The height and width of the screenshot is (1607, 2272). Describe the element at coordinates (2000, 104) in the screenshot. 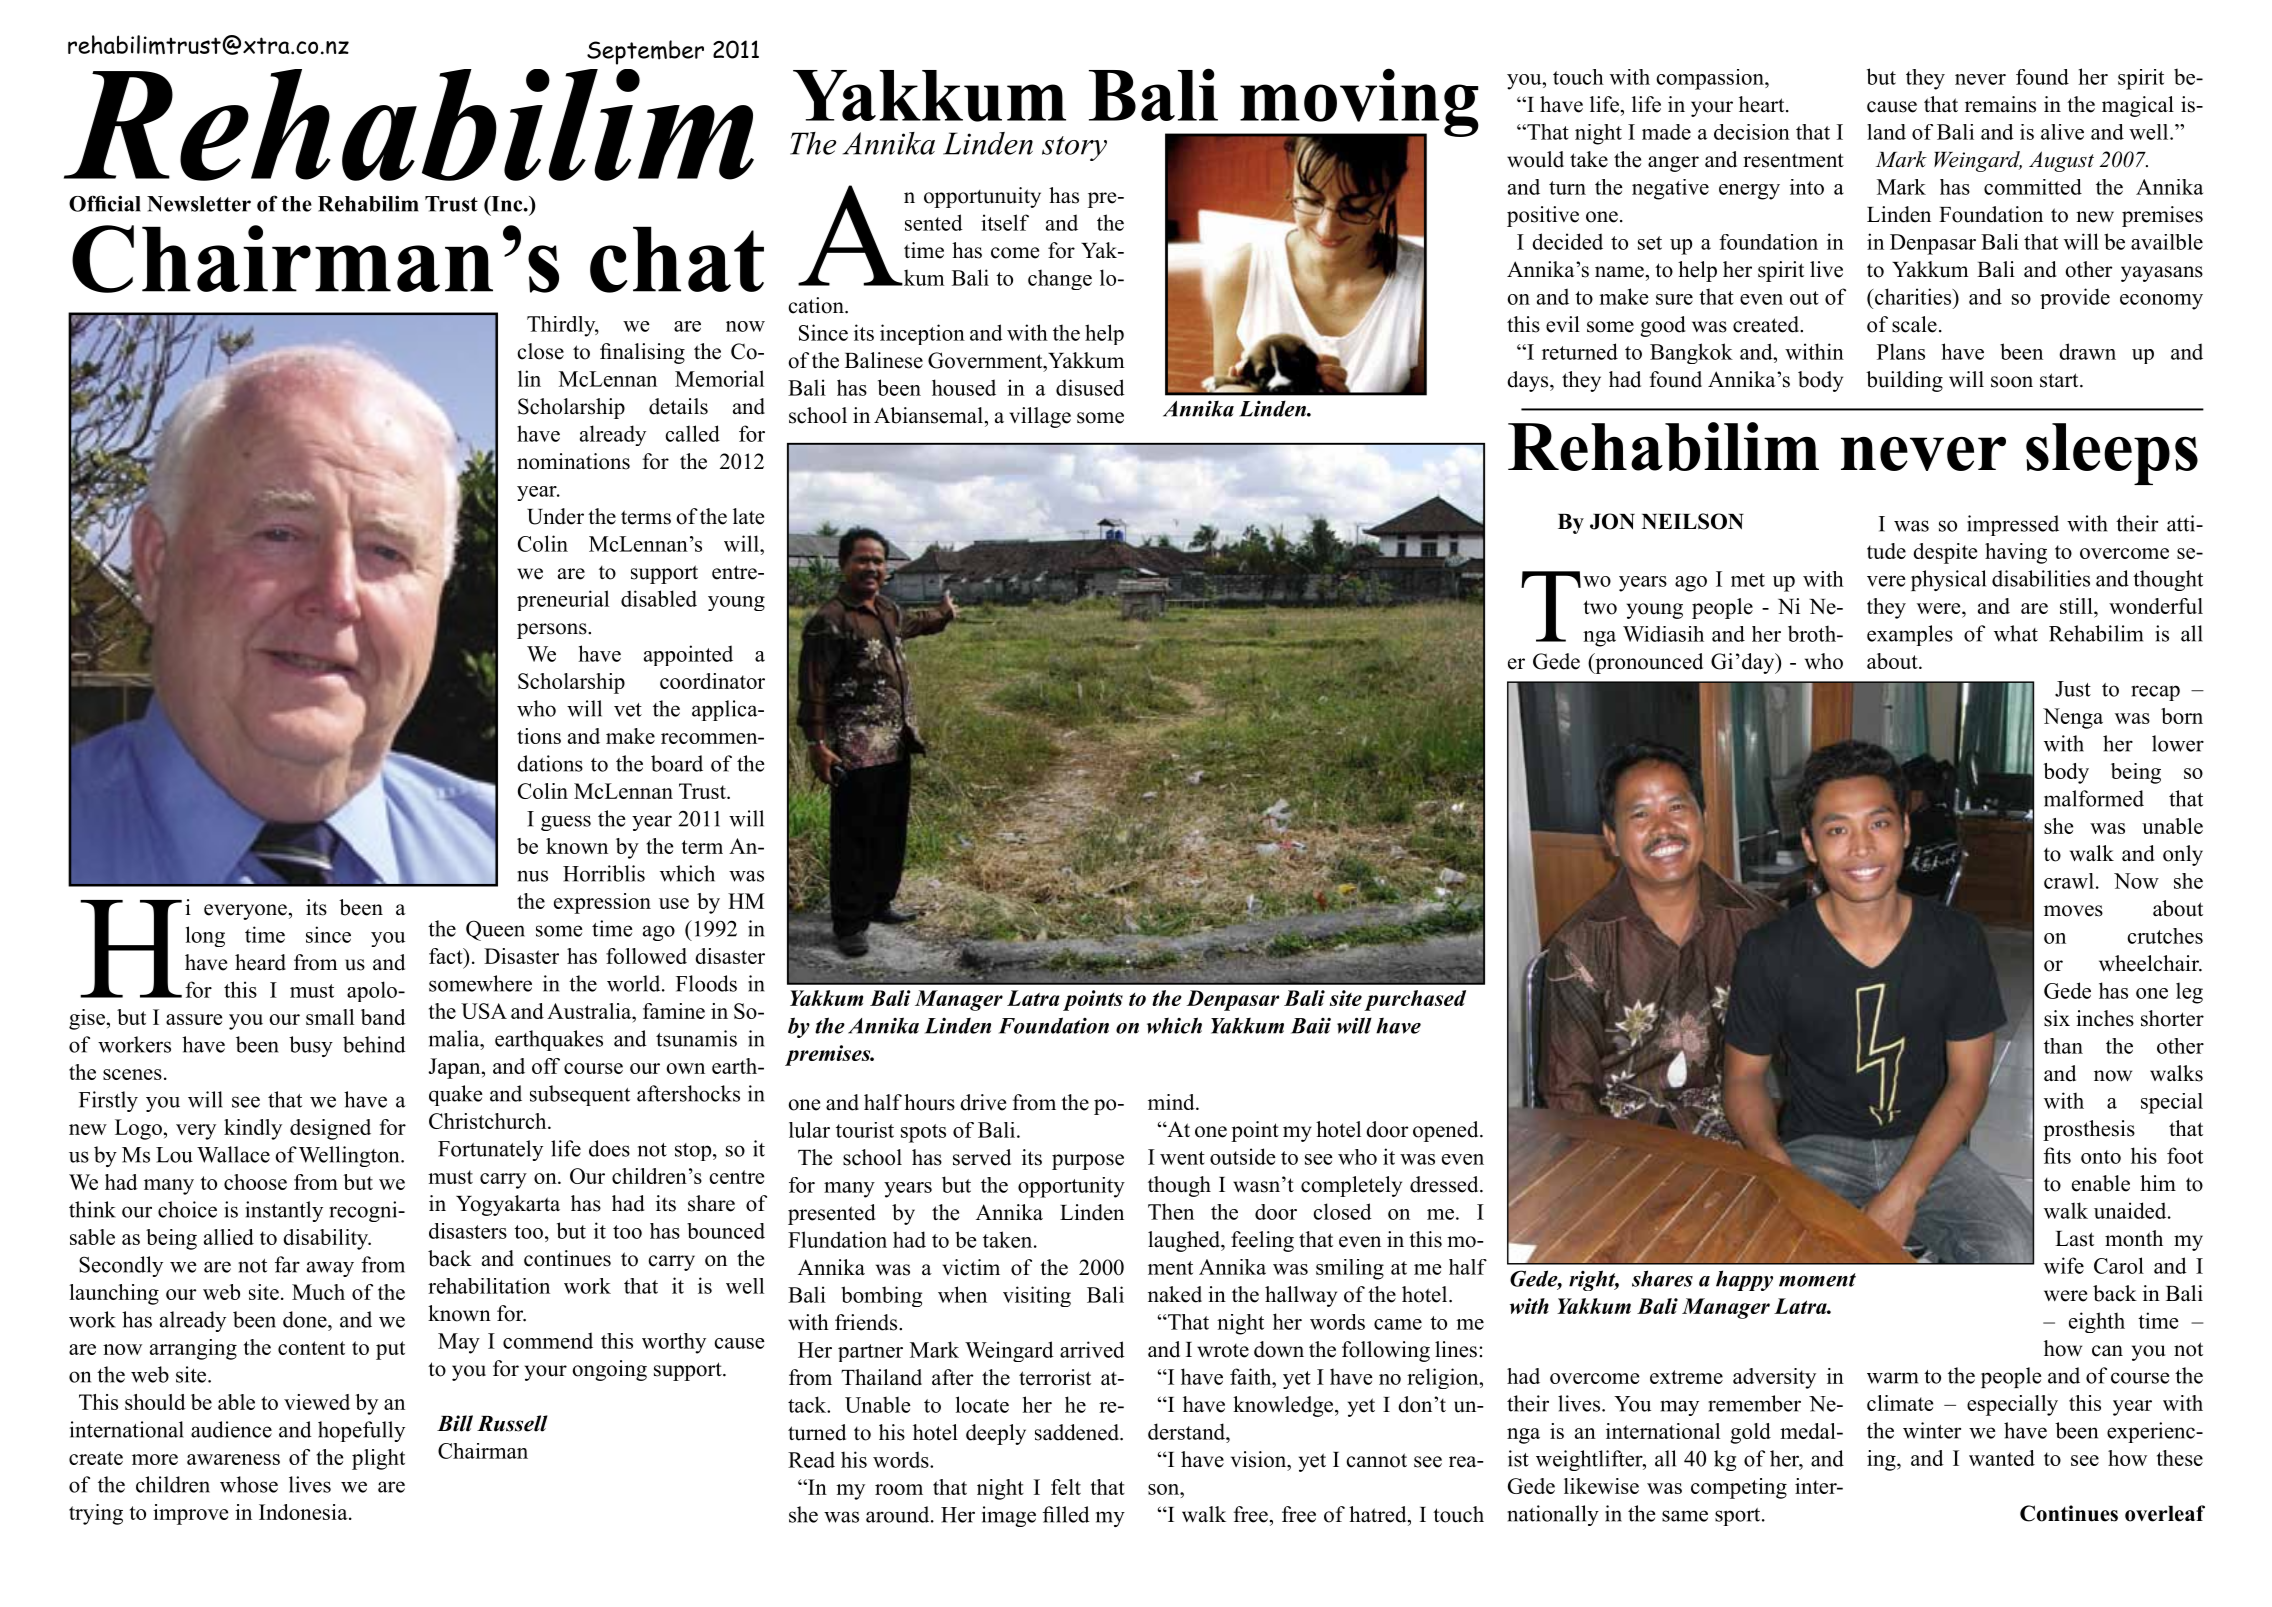

I see `remains` at that location.
